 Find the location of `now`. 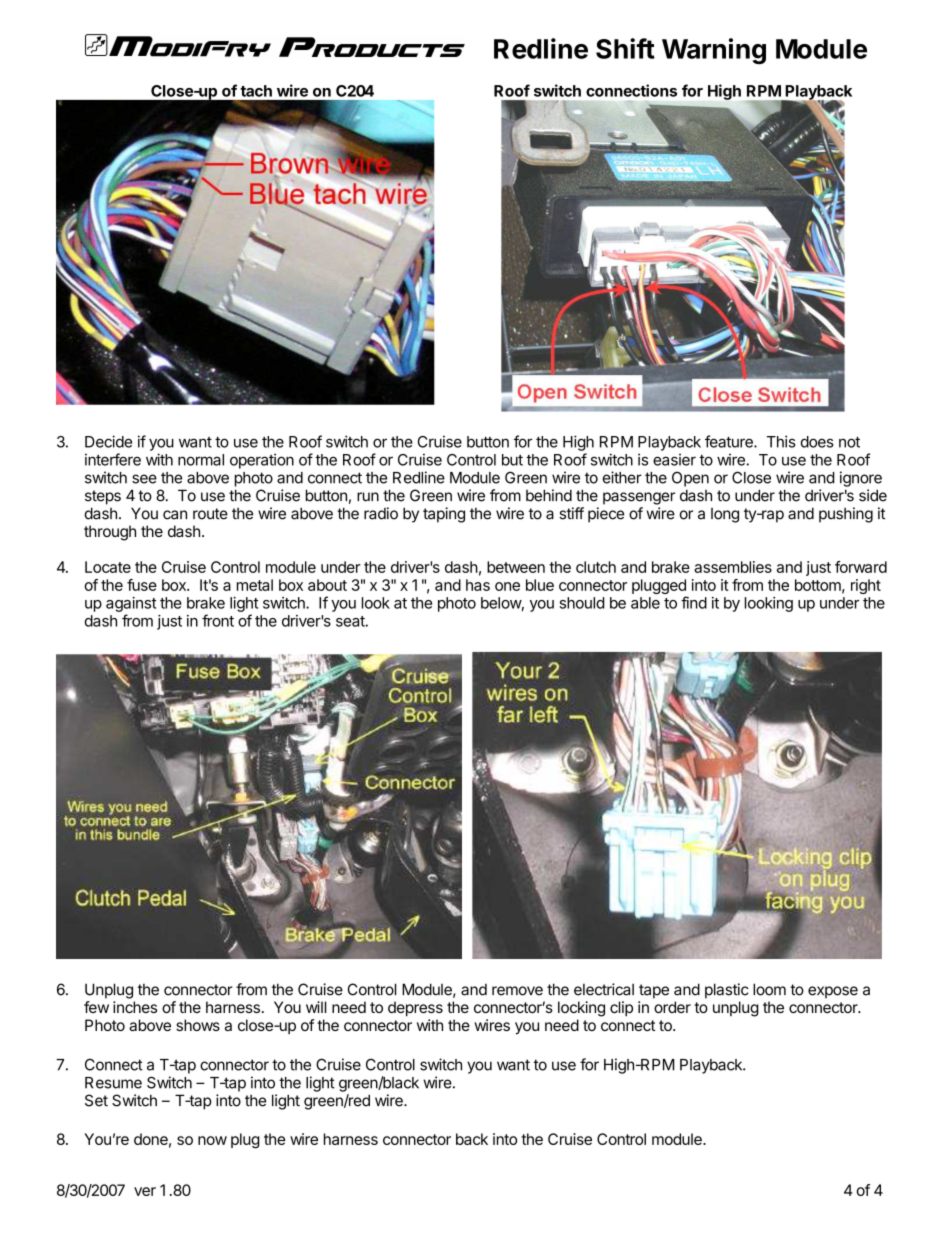

now is located at coordinates (212, 1140).
